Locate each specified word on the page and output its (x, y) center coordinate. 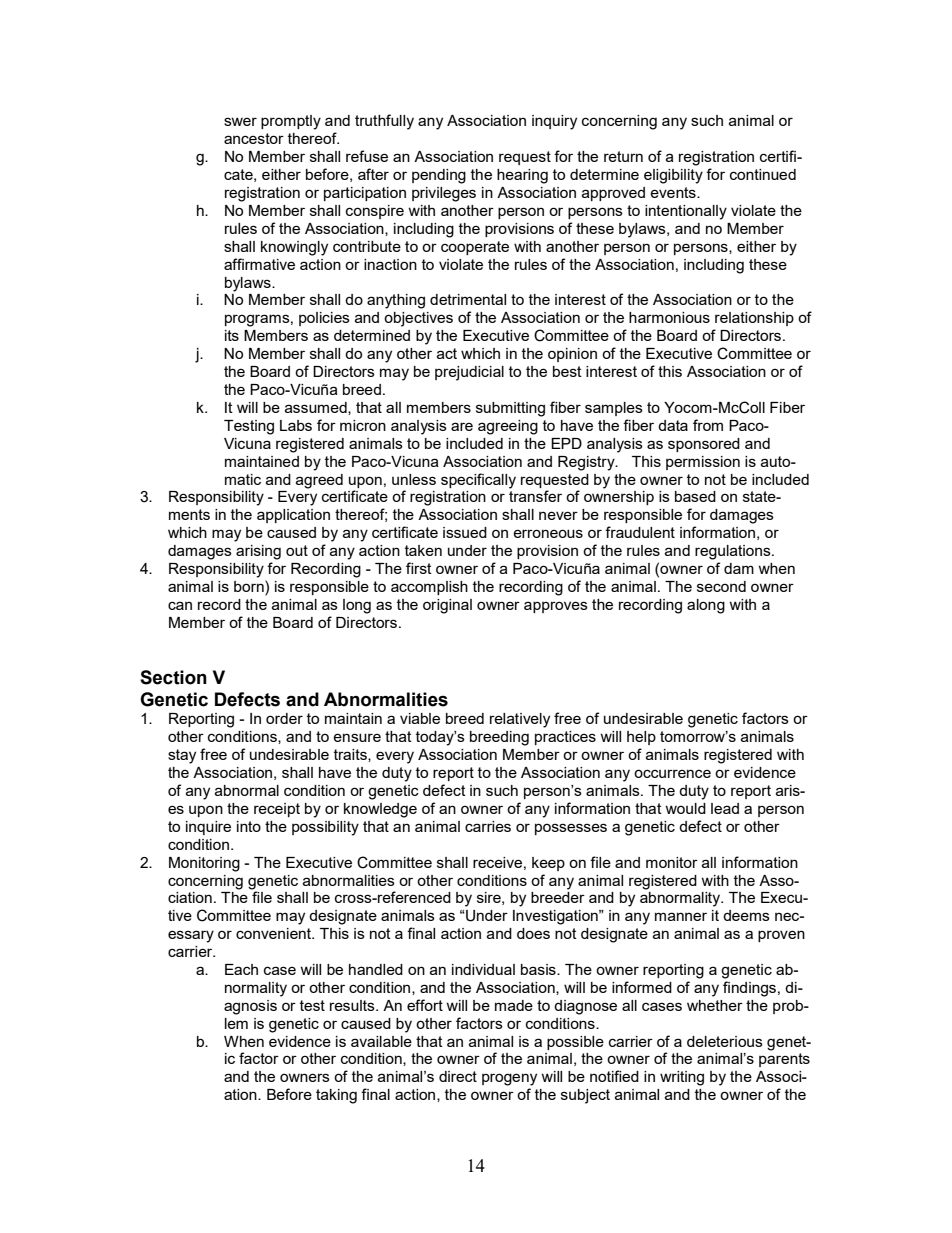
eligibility (673, 176)
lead (725, 808)
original (447, 606)
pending (439, 176)
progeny (509, 1079)
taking (336, 1096)
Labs (296, 425)
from (708, 425)
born (250, 586)
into (249, 826)
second (721, 586)
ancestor (254, 138)
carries (488, 826)
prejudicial (469, 373)
